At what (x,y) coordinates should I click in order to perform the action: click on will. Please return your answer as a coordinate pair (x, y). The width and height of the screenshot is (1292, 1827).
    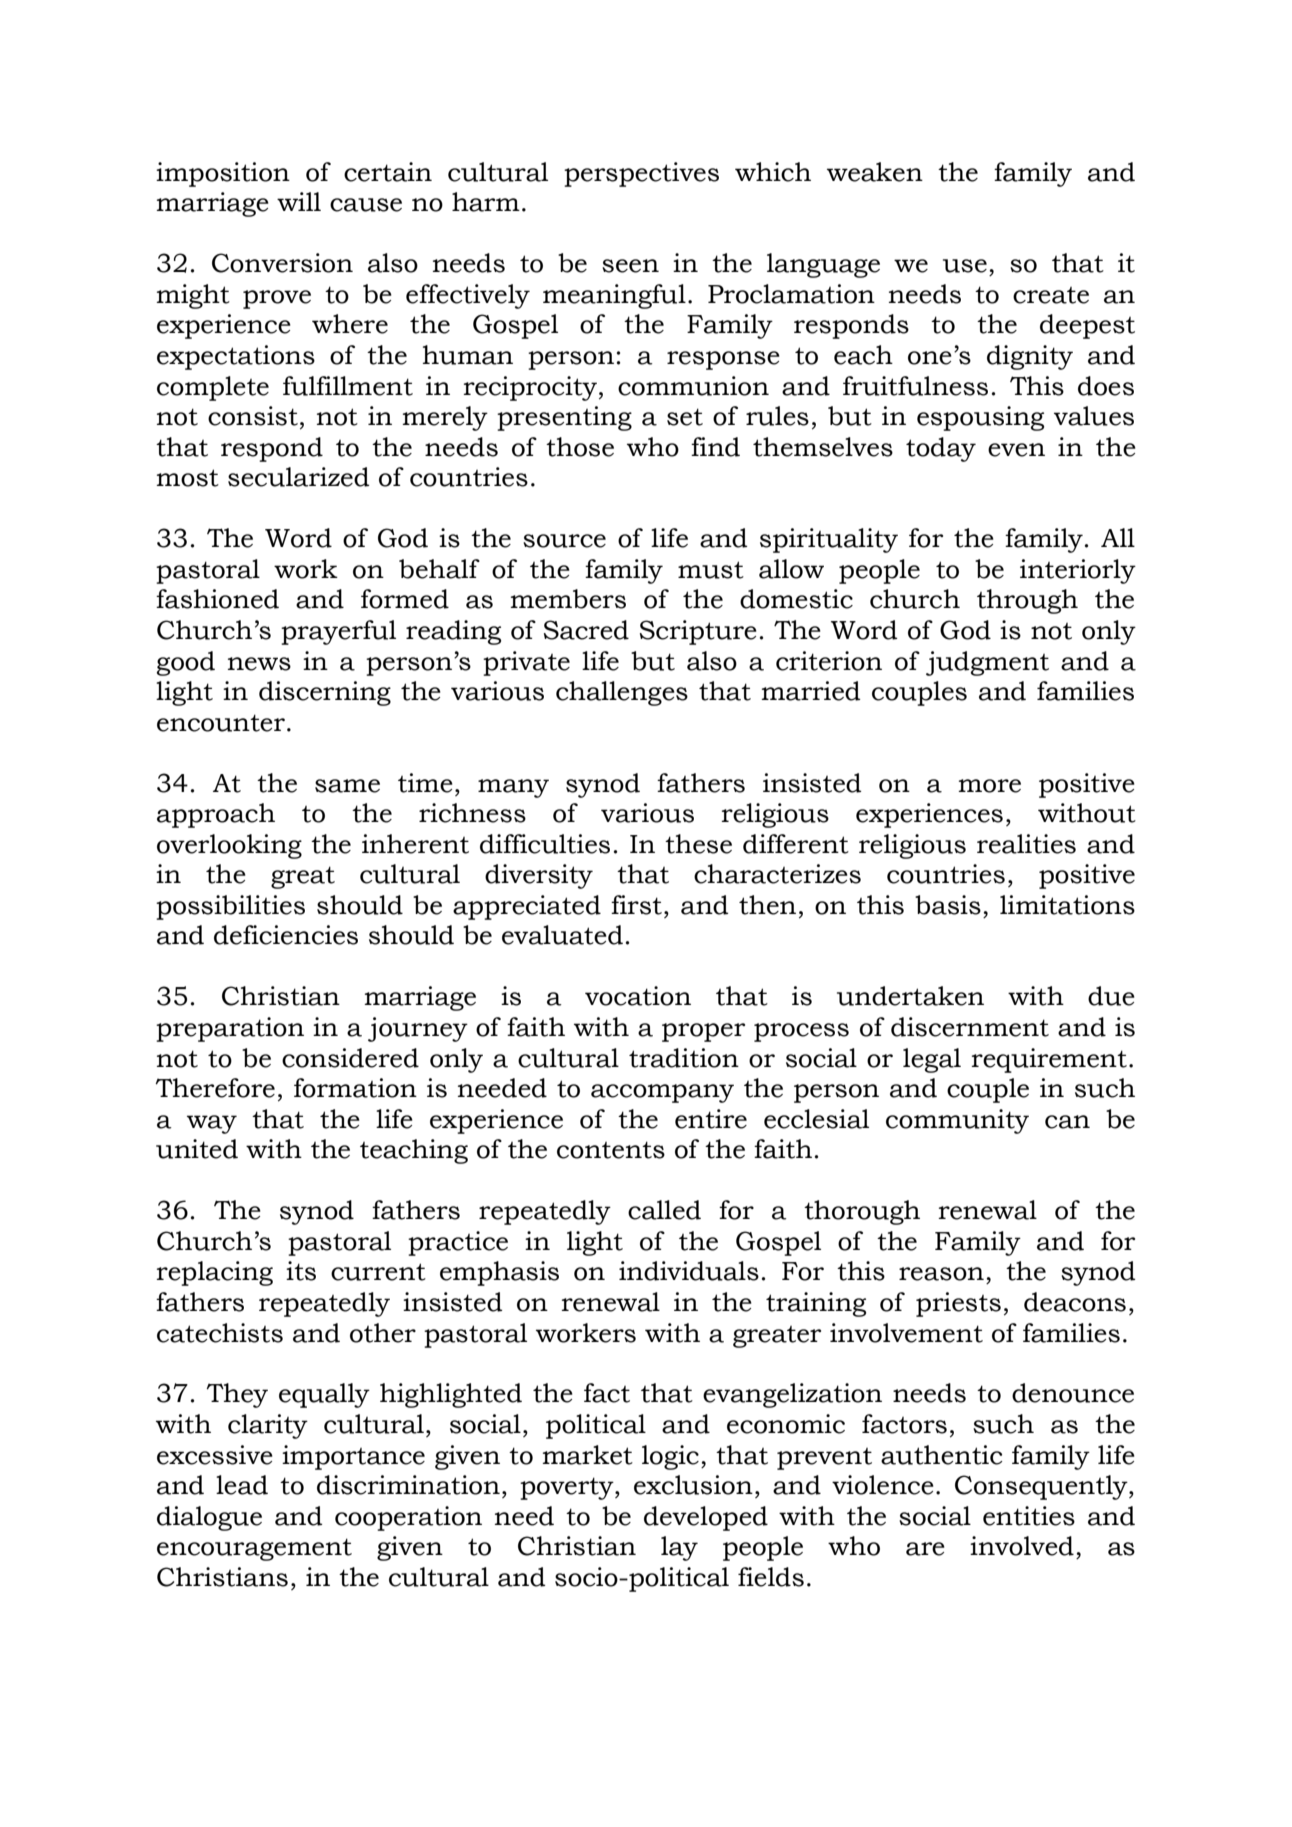
    Looking at the image, I should click on (299, 201).
